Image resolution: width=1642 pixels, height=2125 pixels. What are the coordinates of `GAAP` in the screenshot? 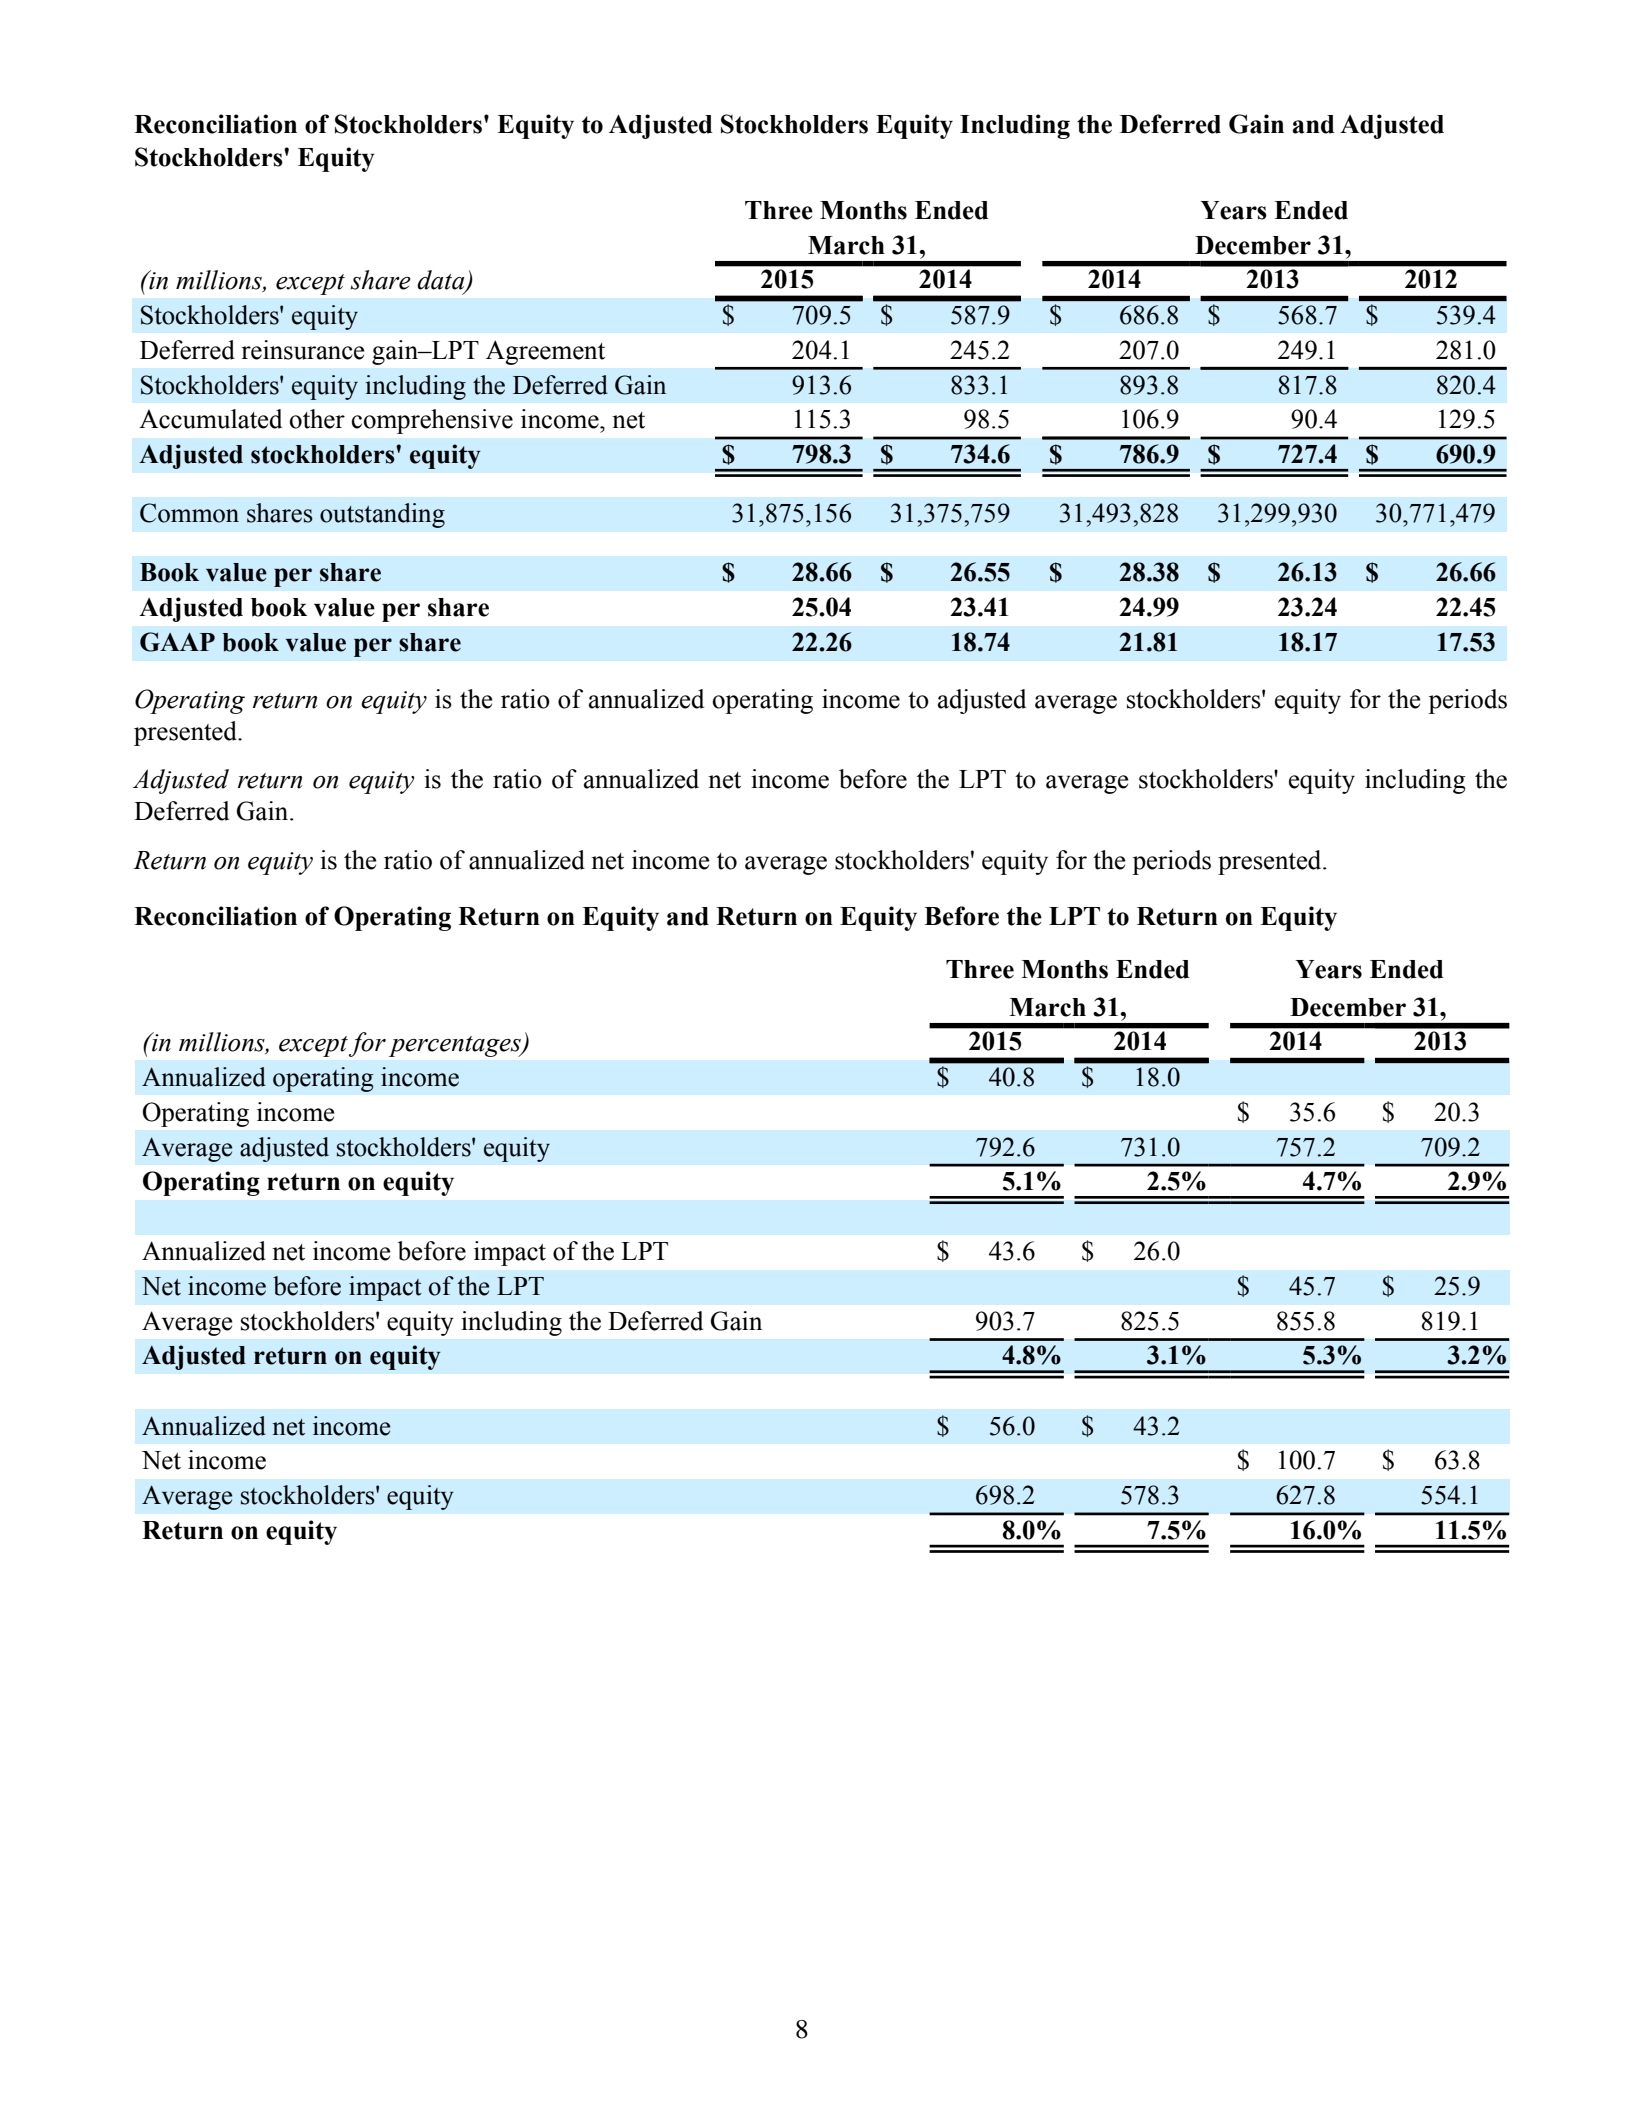 It's located at (177, 642).
